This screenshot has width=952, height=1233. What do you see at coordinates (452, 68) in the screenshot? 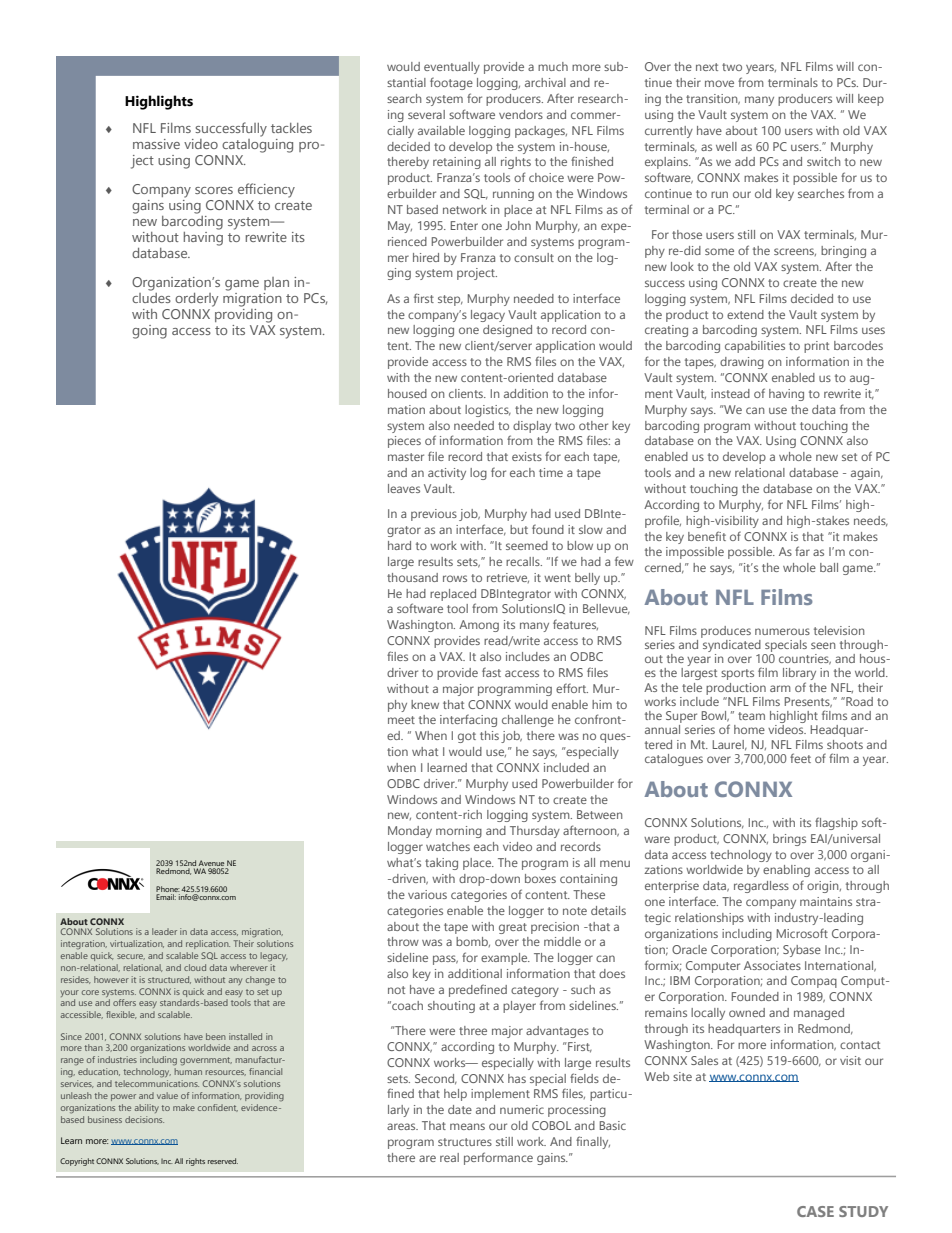
I see `eventually` at bounding box center [452, 68].
